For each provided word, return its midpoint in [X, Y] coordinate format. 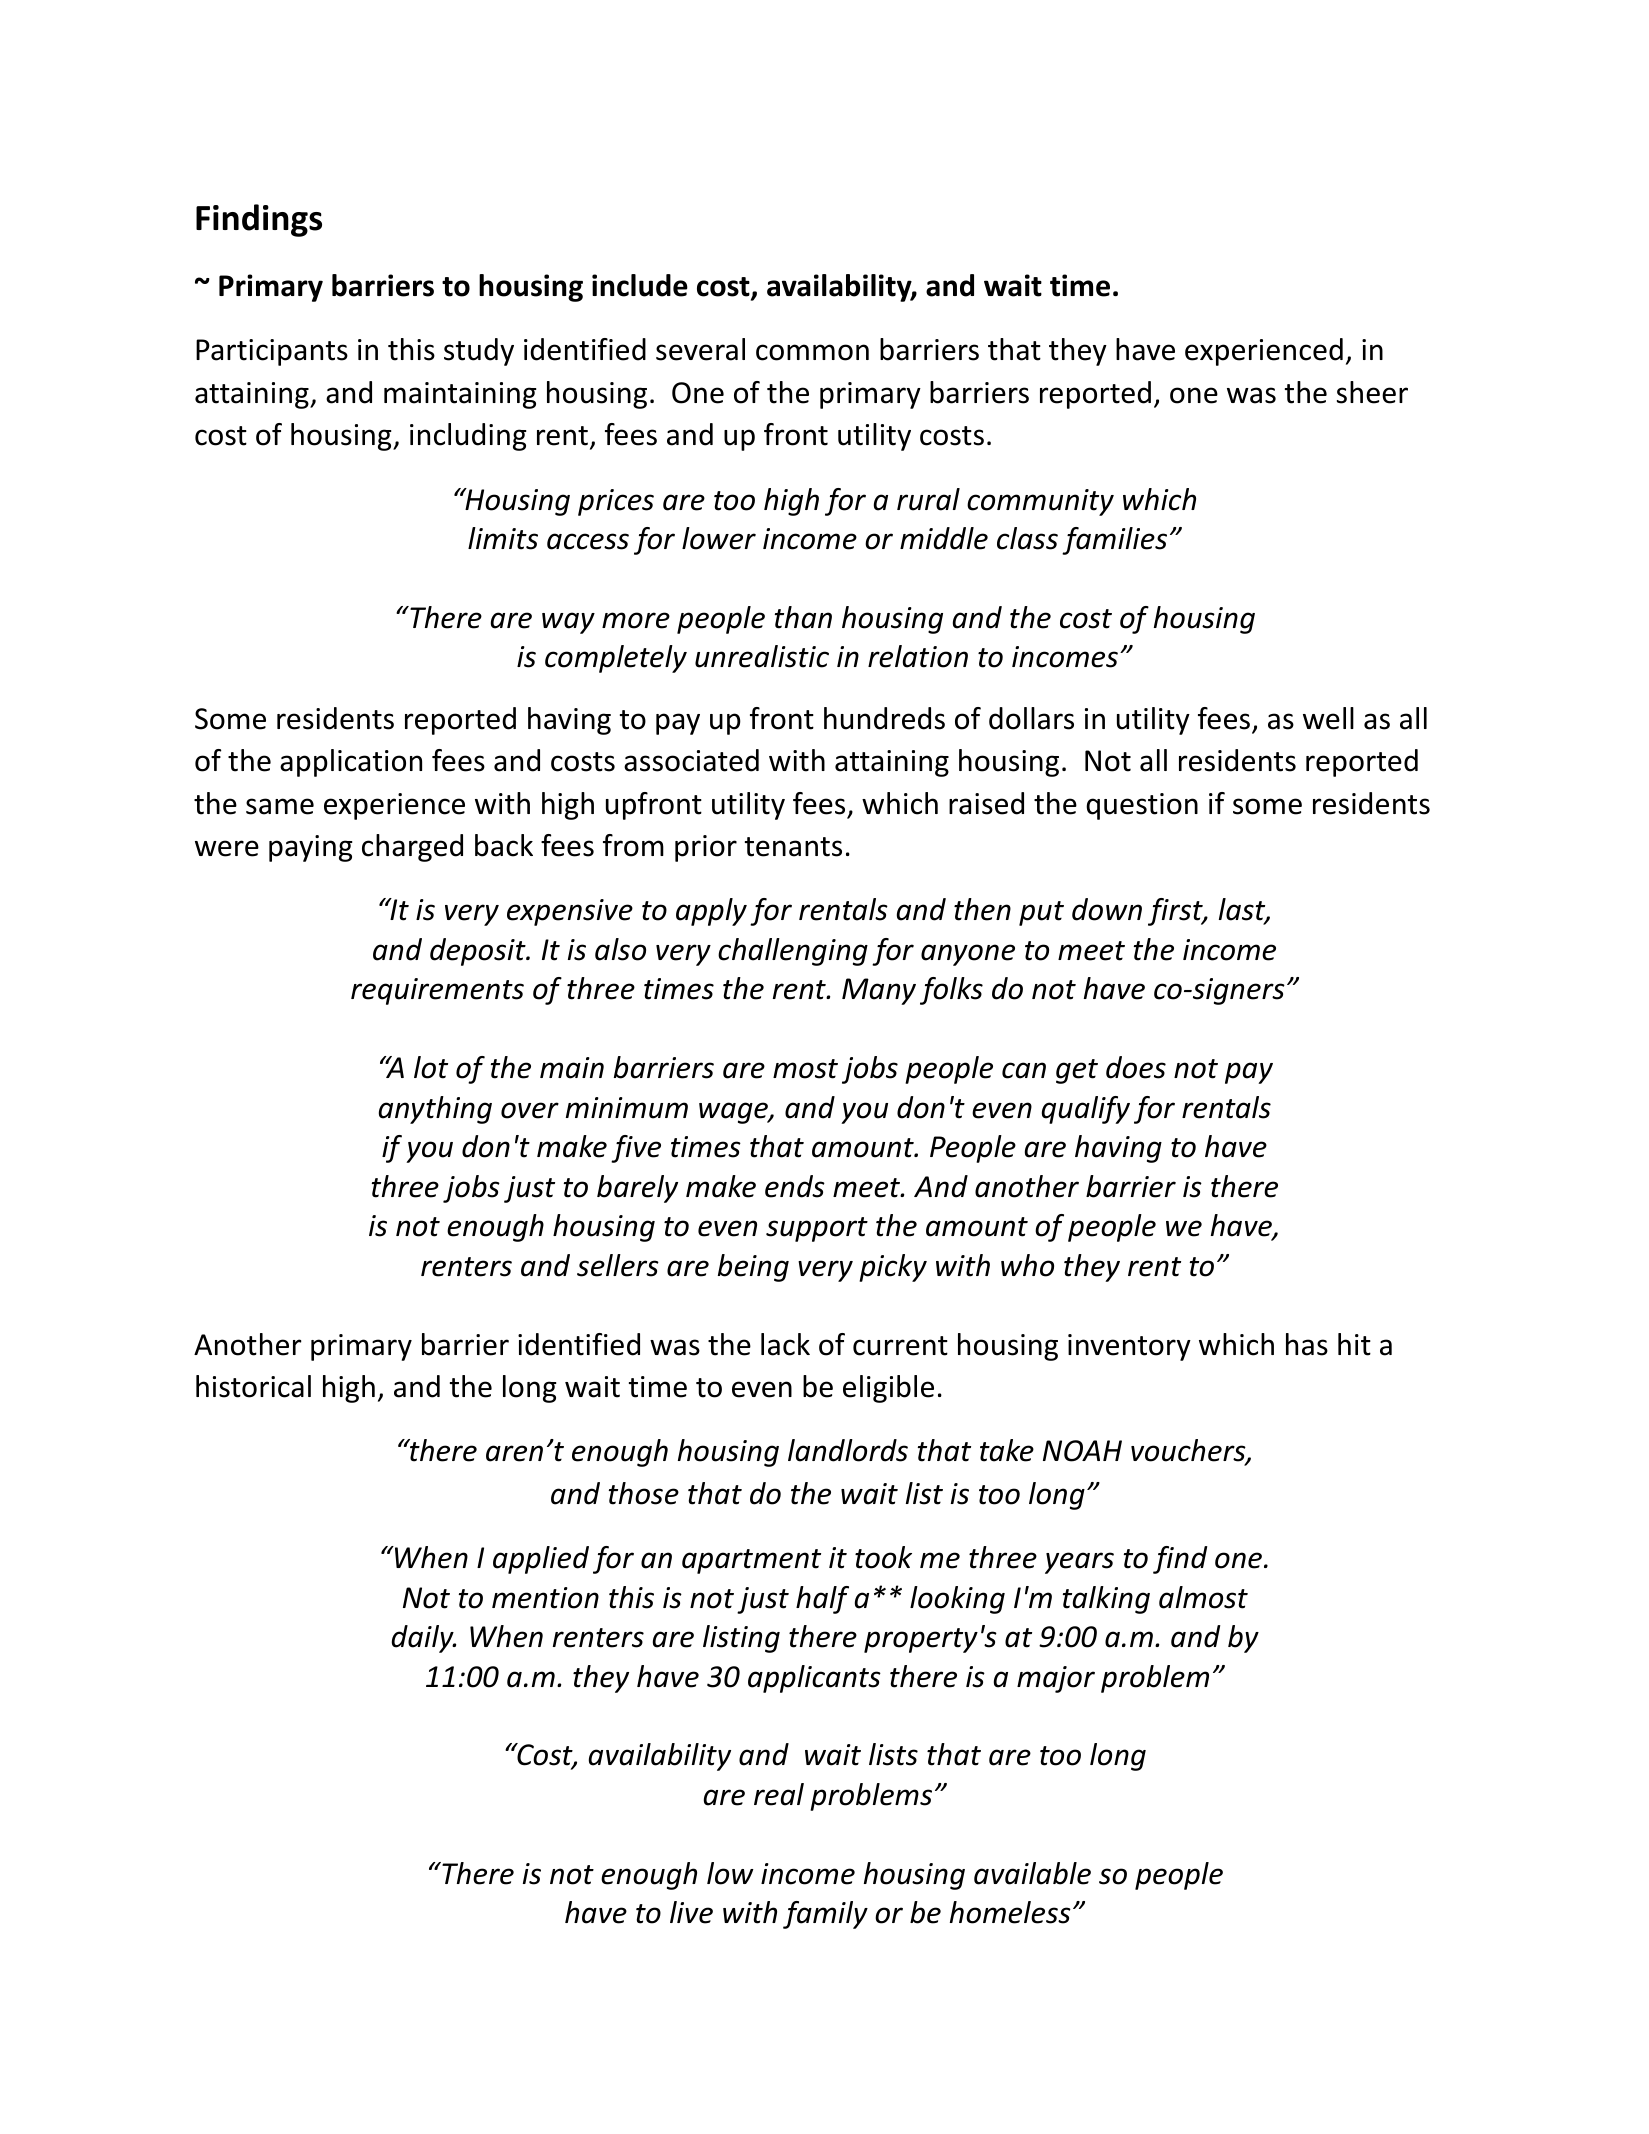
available [1032, 1873]
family [825, 1915]
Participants [272, 352]
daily [423, 1639]
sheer [1372, 392]
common [812, 352]
